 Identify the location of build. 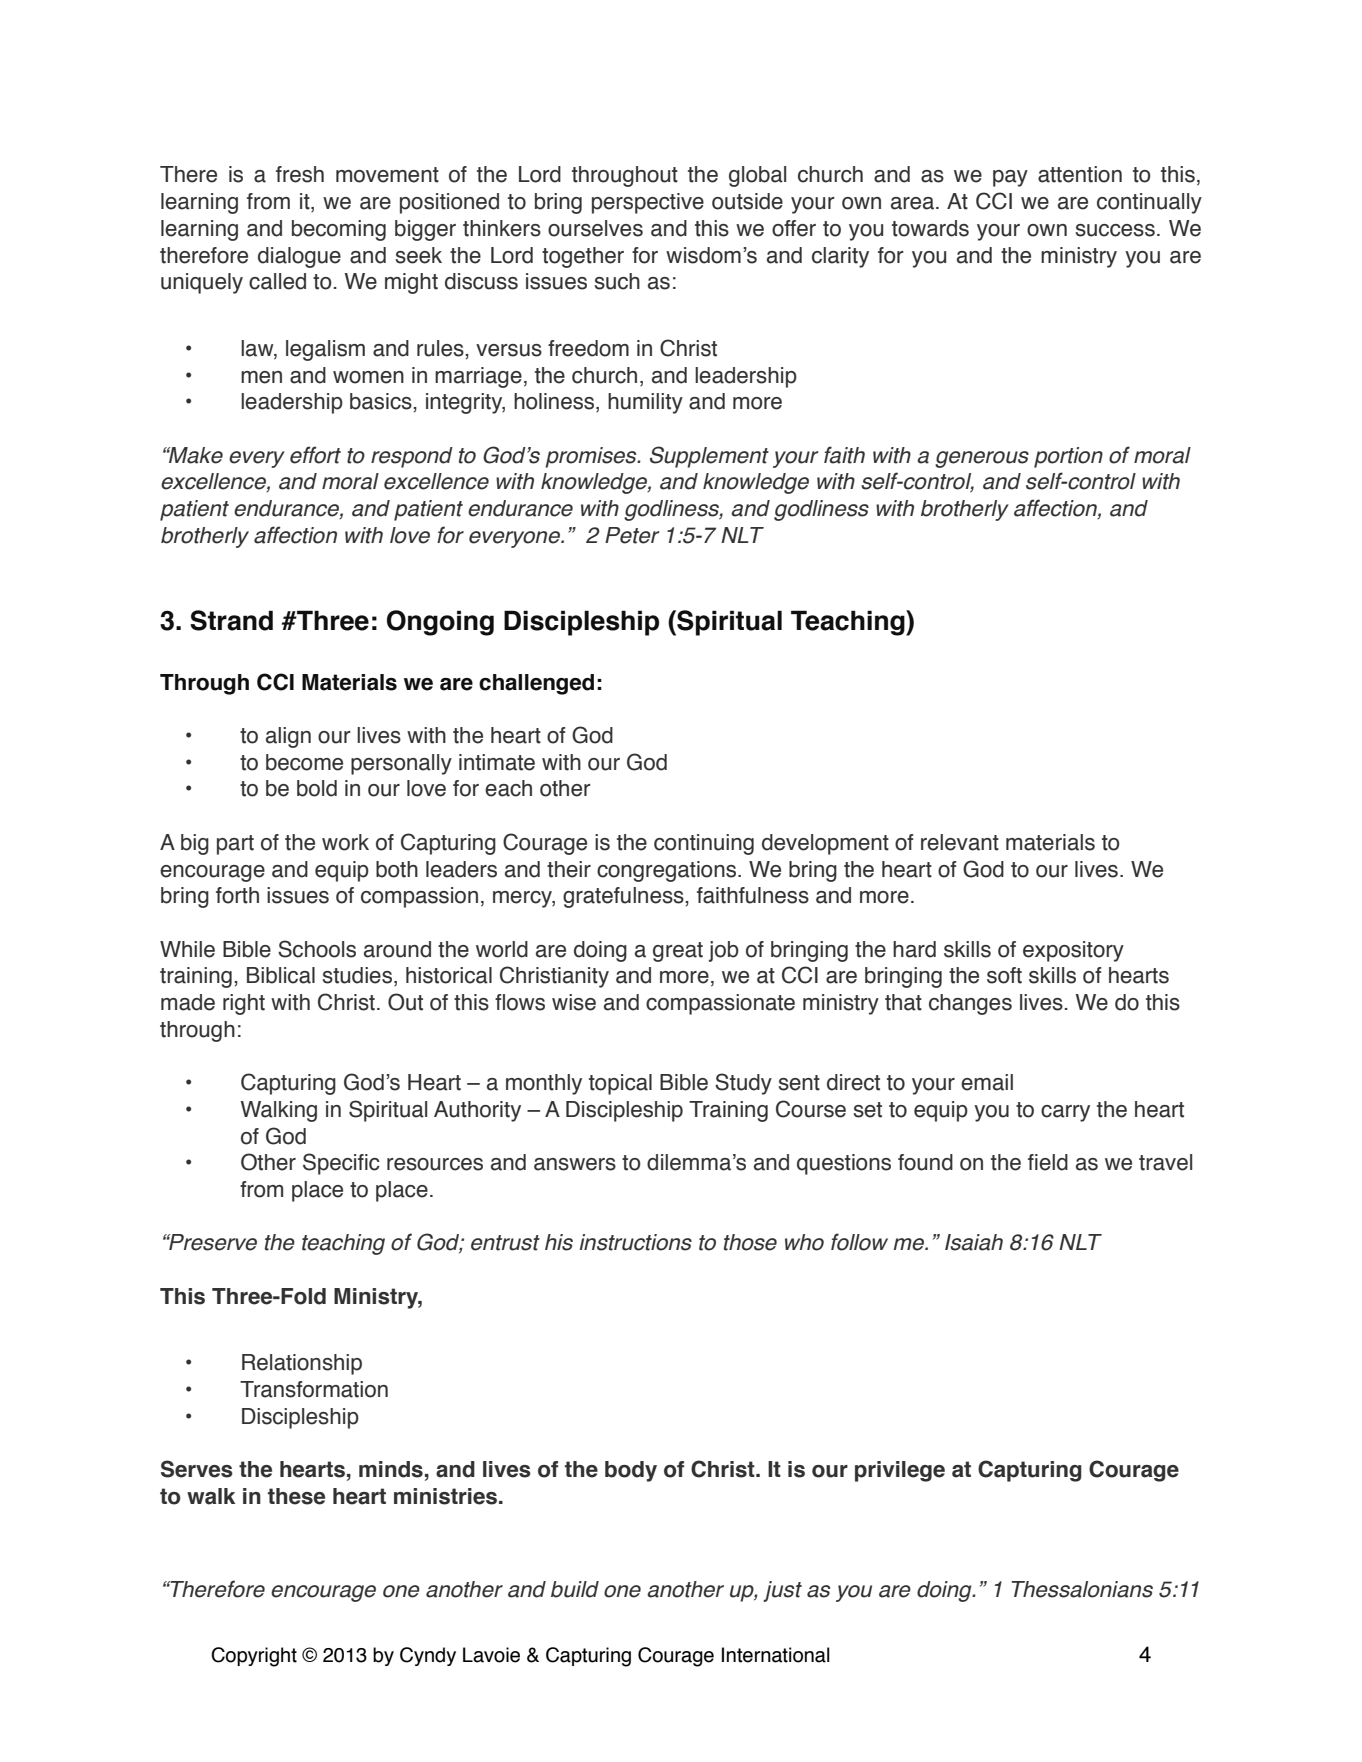
(575, 1589).
